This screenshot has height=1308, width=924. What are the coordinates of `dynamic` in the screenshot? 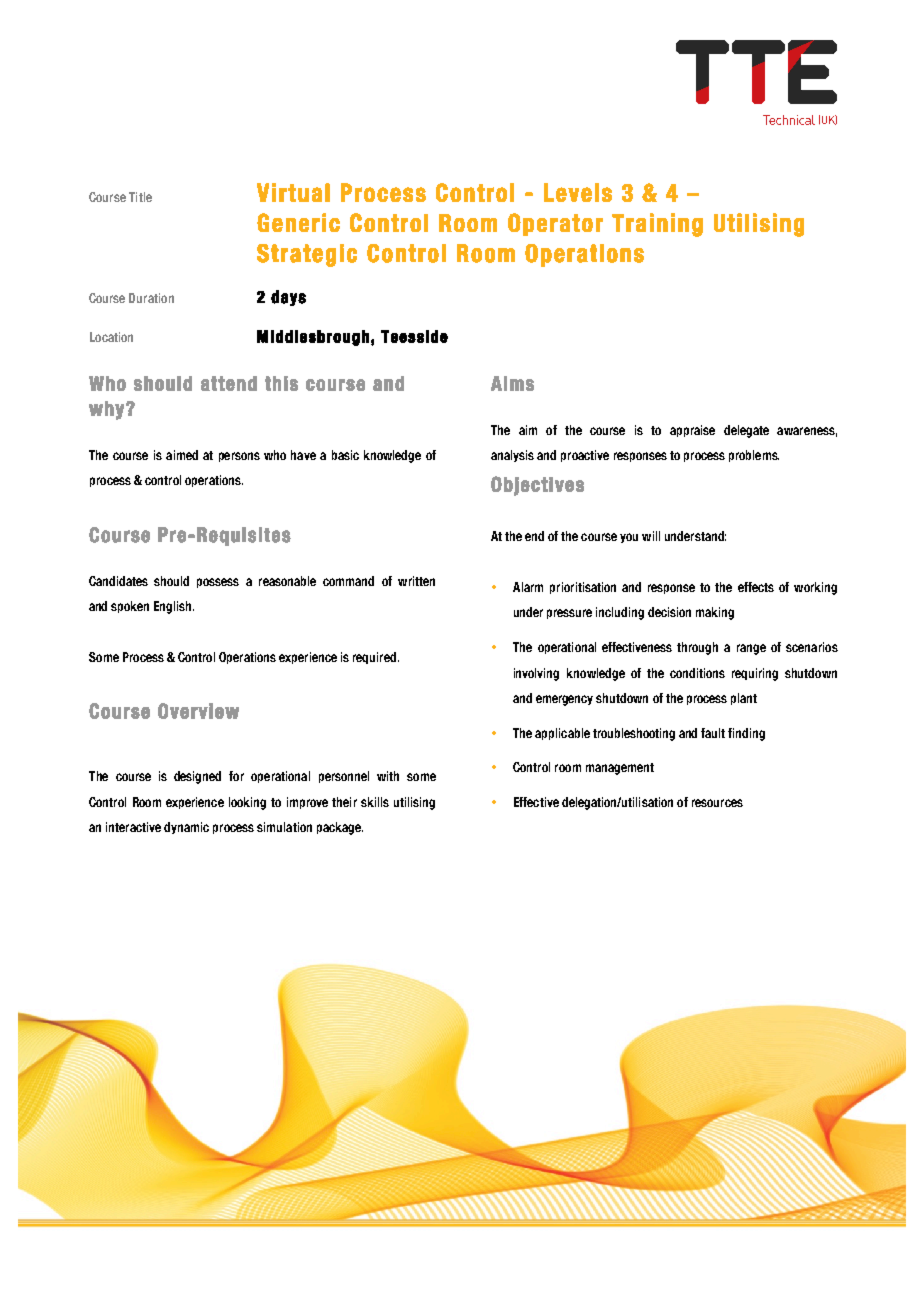 It's located at (186, 828).
